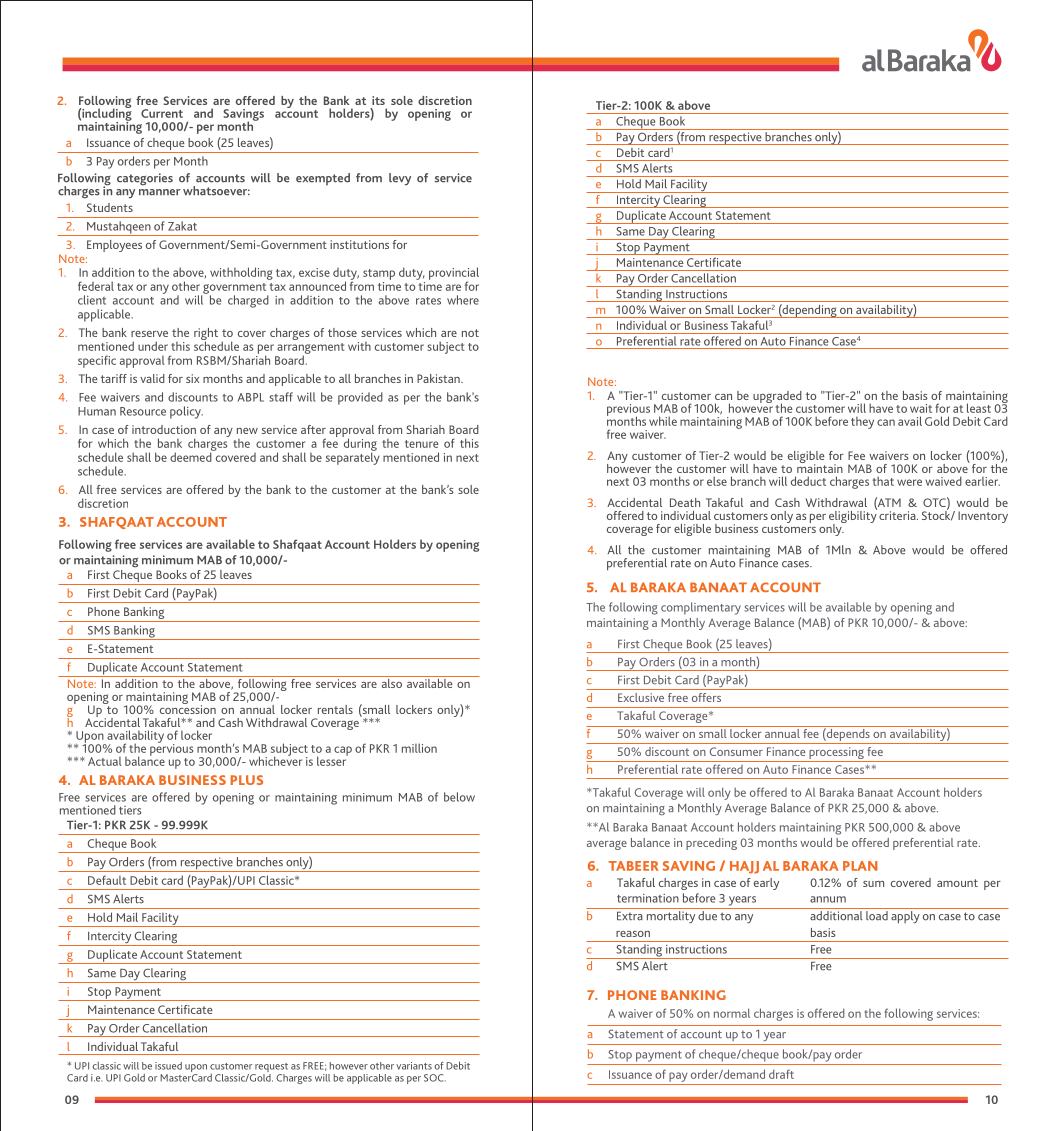 The width and height of the document is (1064, 1131). I want to click on previous, so click(628, 411).
